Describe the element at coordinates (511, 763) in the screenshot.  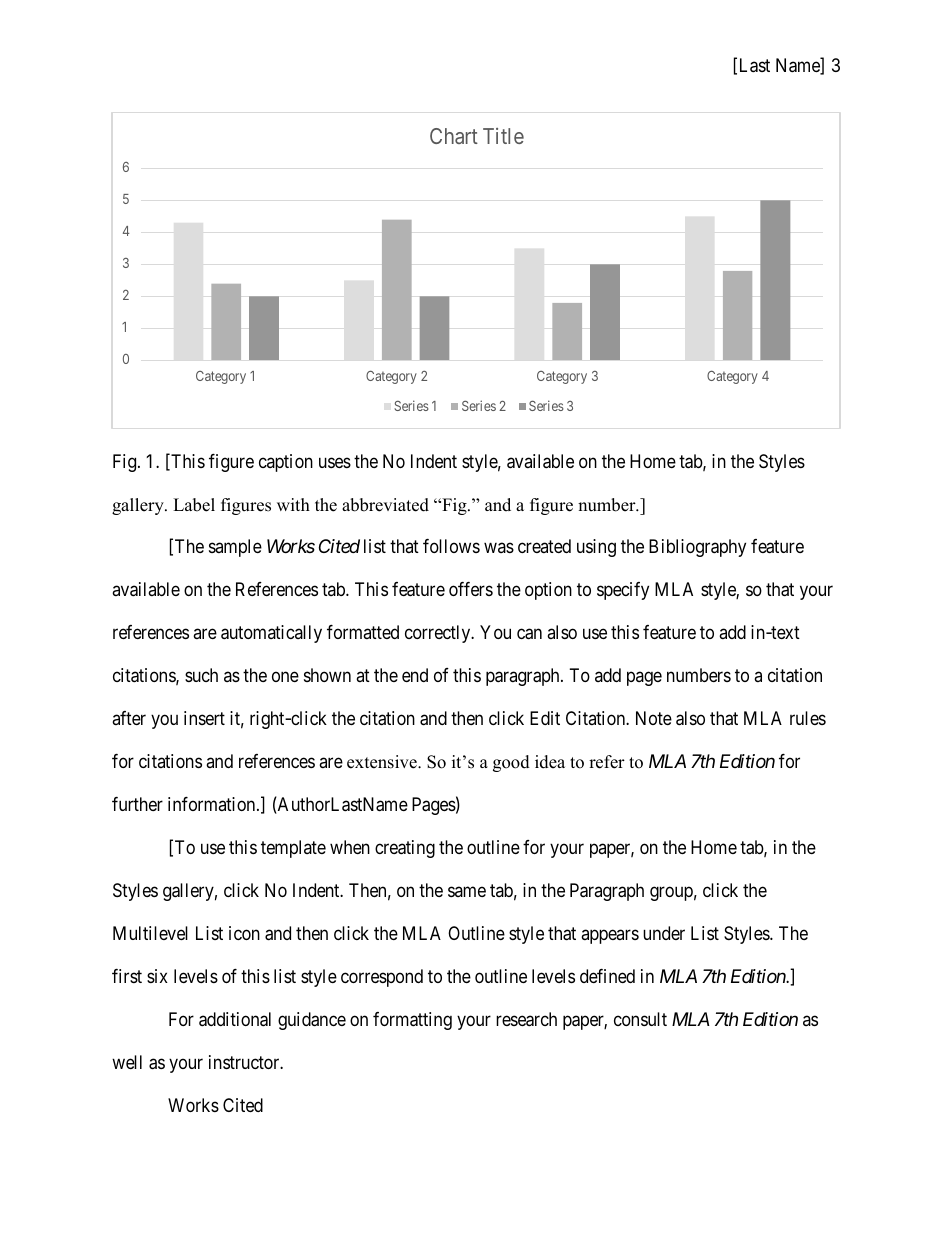
I see `good` at that location.
